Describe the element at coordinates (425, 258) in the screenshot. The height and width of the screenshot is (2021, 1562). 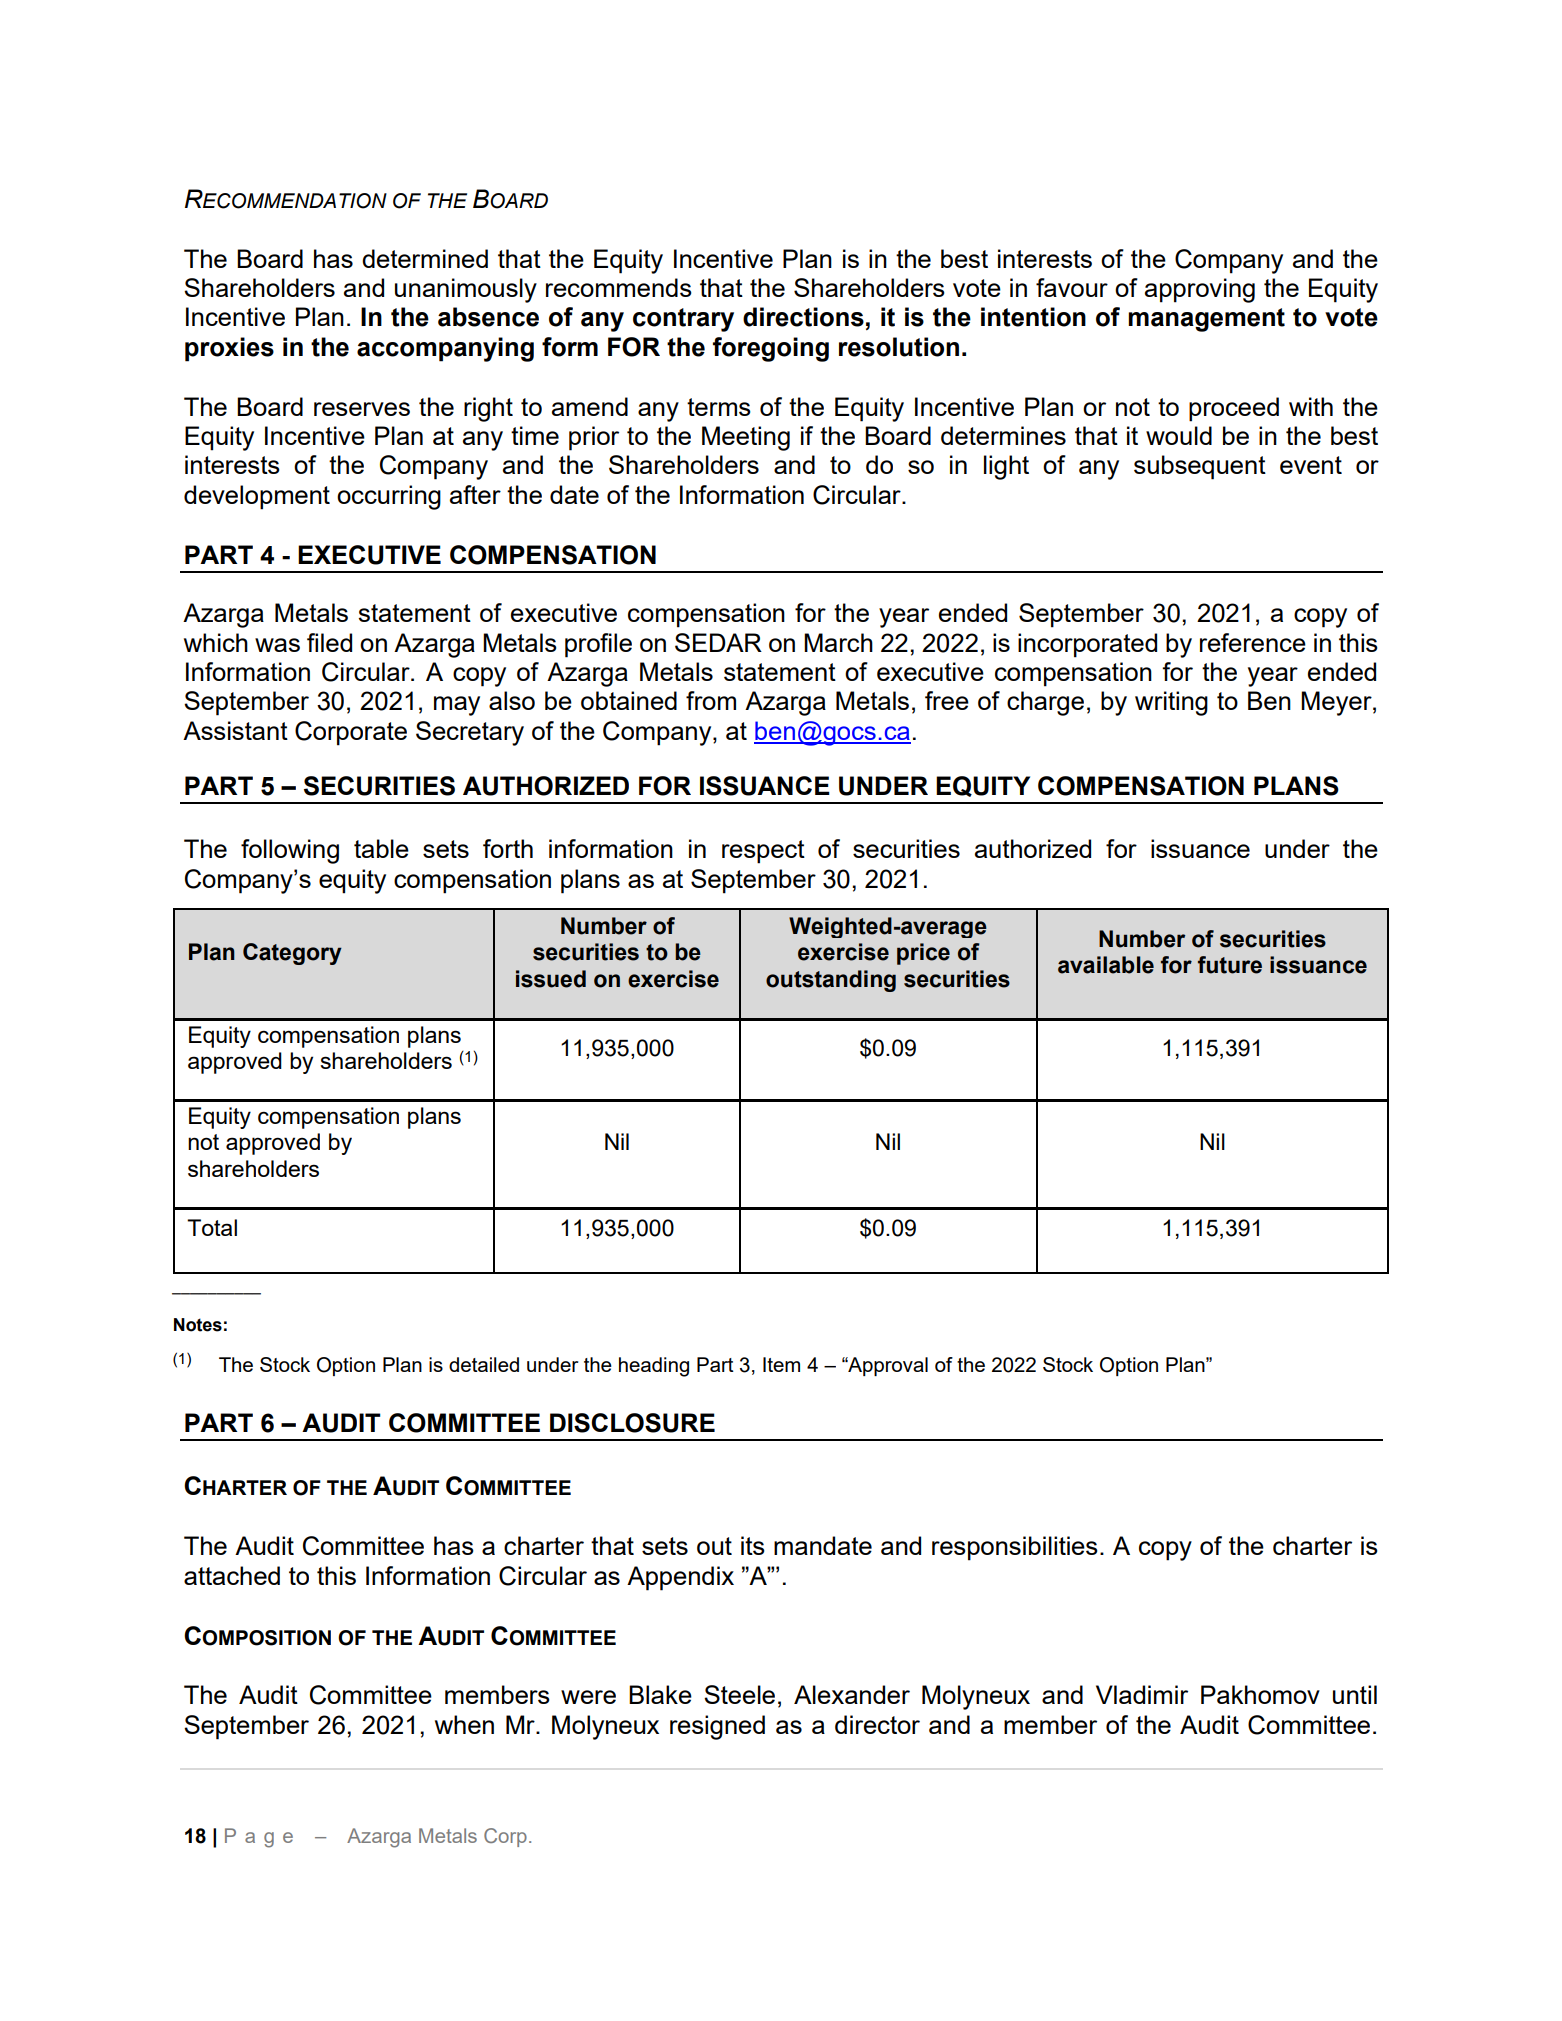
I see `determined` at that location.
